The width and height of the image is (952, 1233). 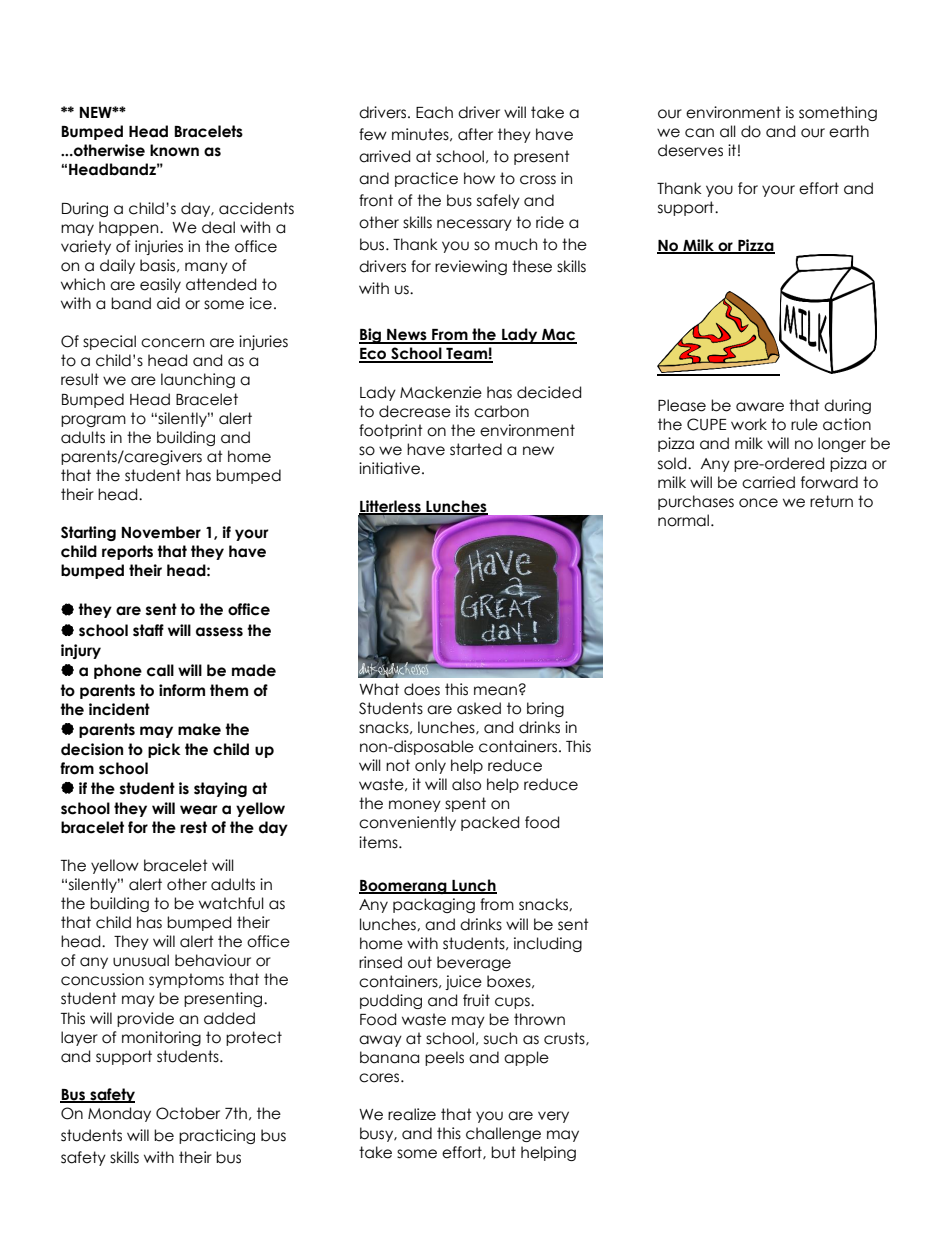 What do you see at coordinates (199, 810) in the image?
I see `wear` at bounding box center [199, 810].
